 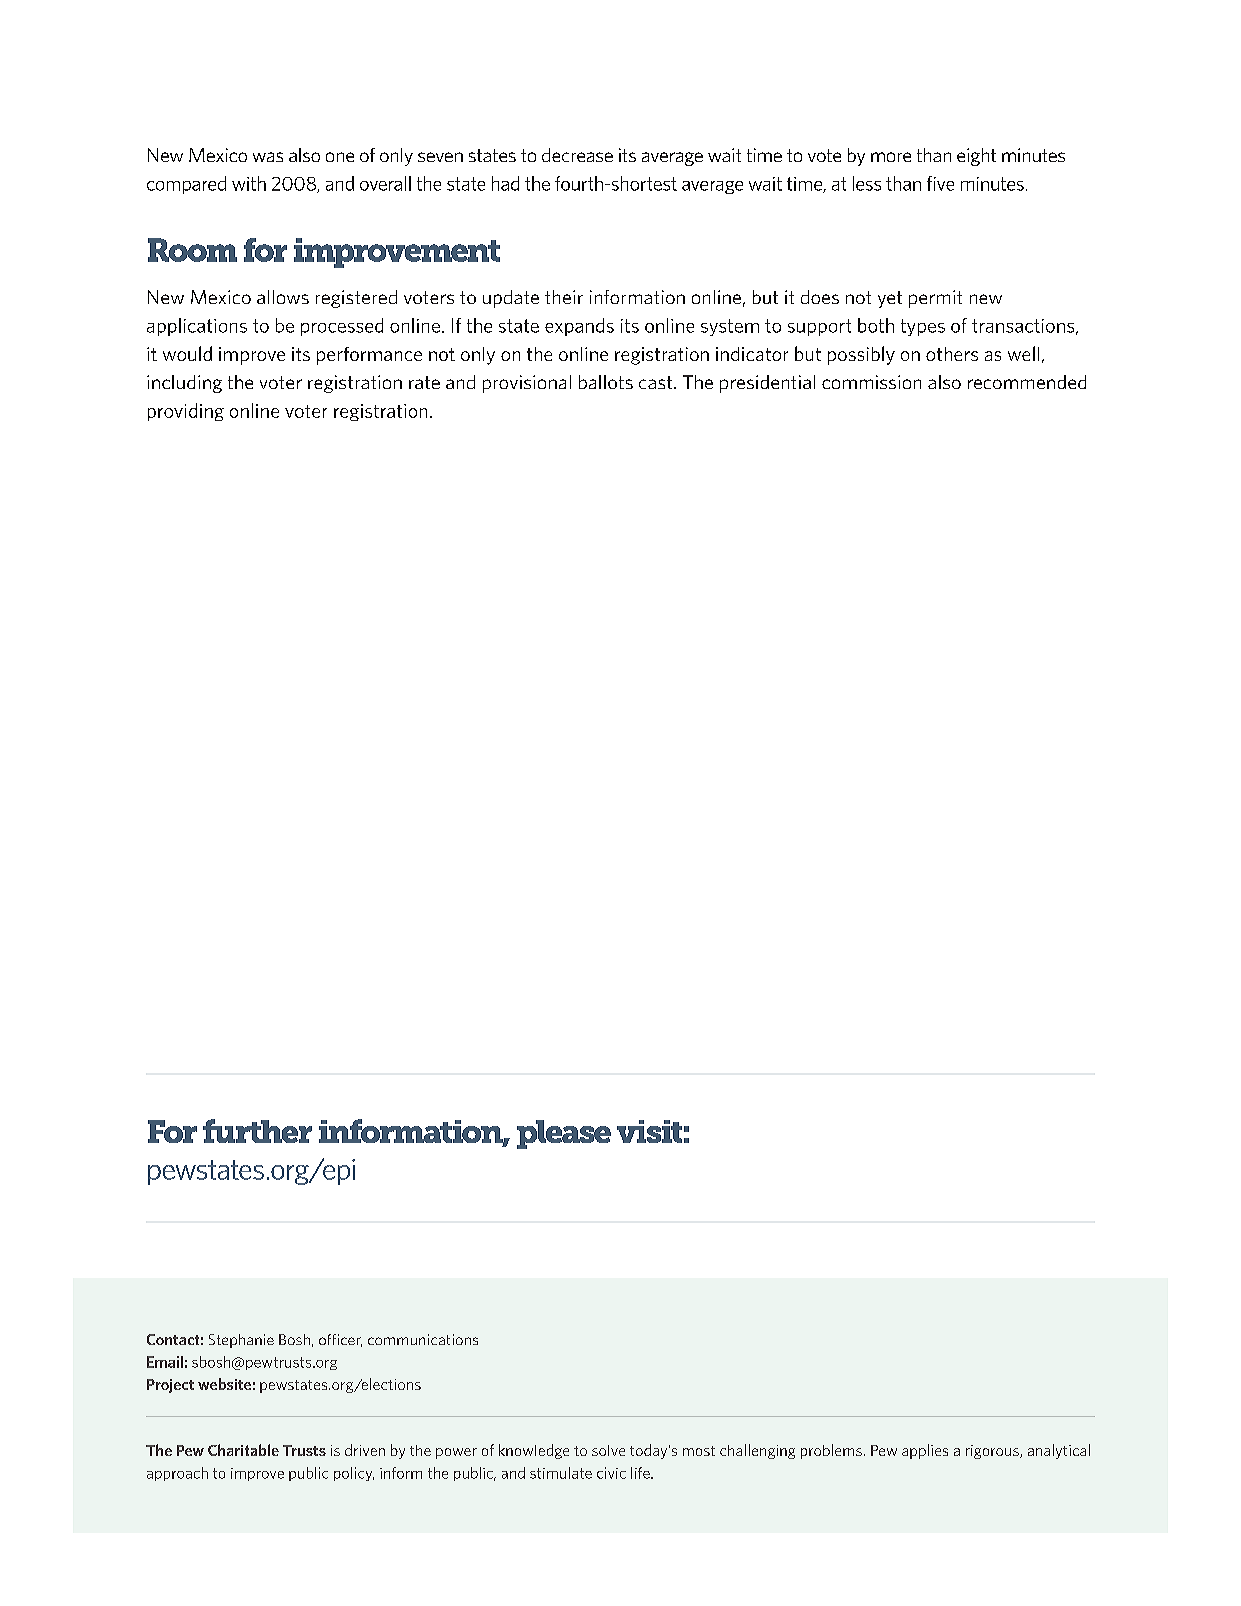 What do you see at coordinates (940, 183) in the screenshot?
I see `five` at bounding box center [940, 183].
